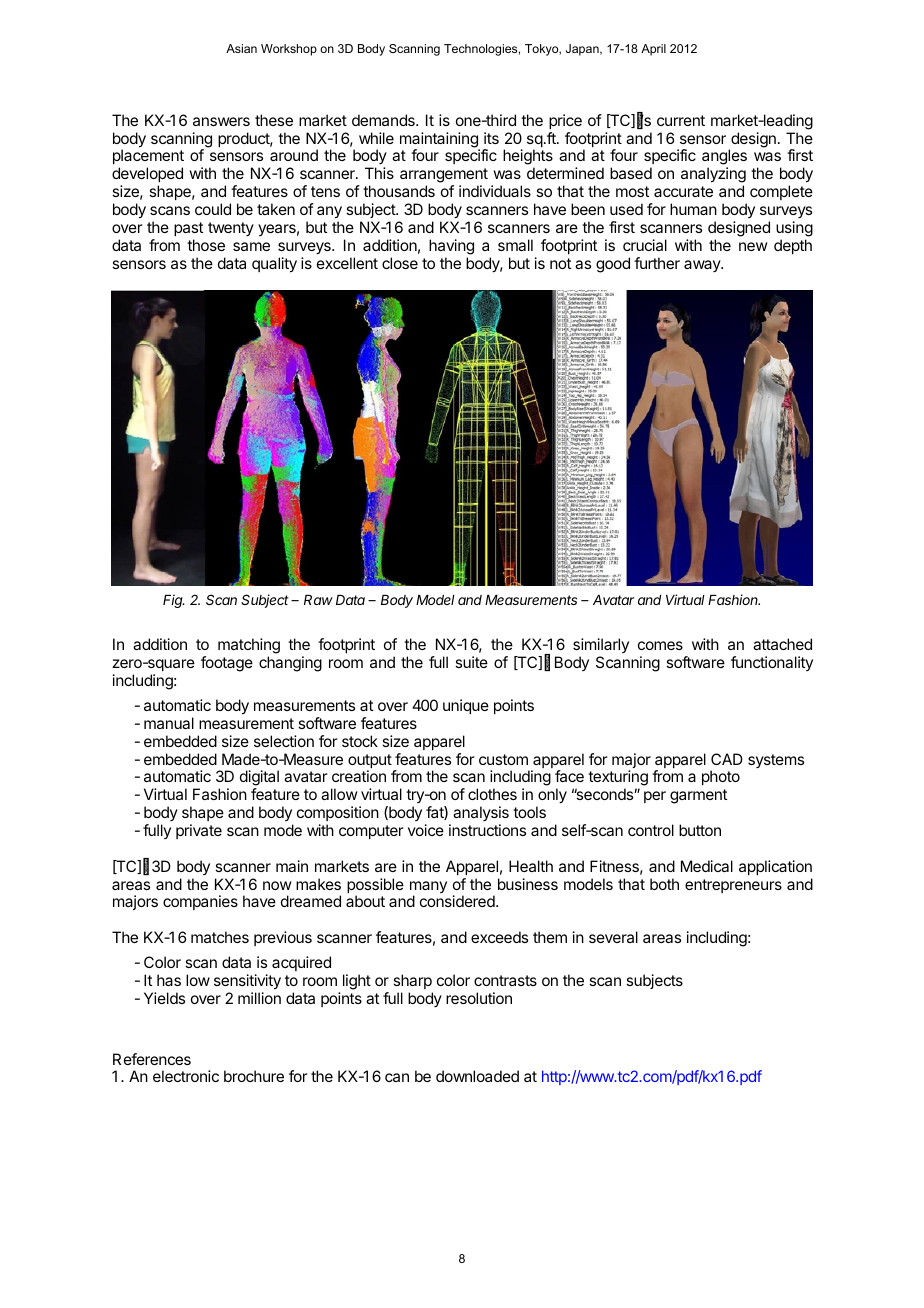  I want to click on suite, so click(471, 662).
